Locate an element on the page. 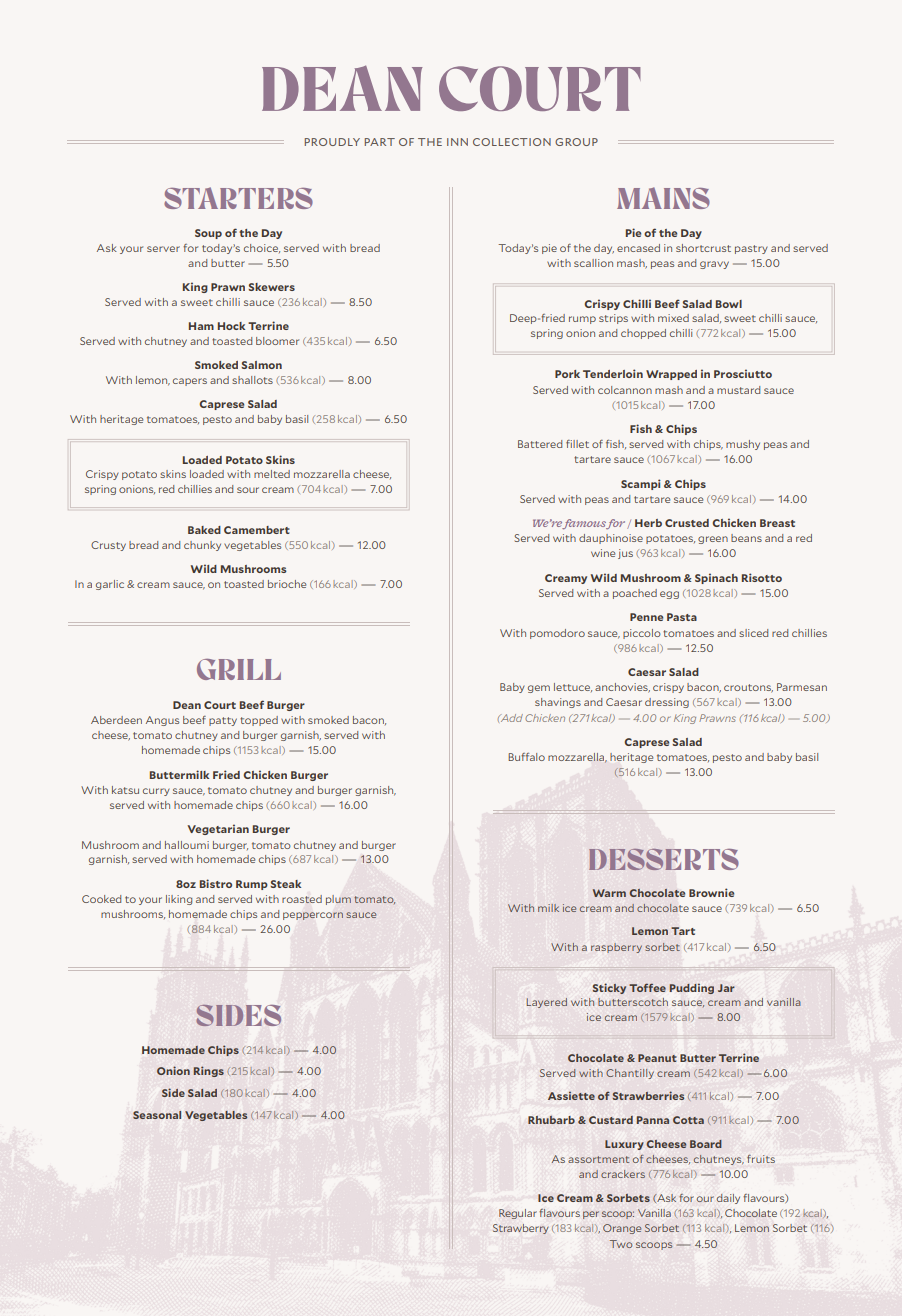  Regular is located at coordinates (518, 1214).
